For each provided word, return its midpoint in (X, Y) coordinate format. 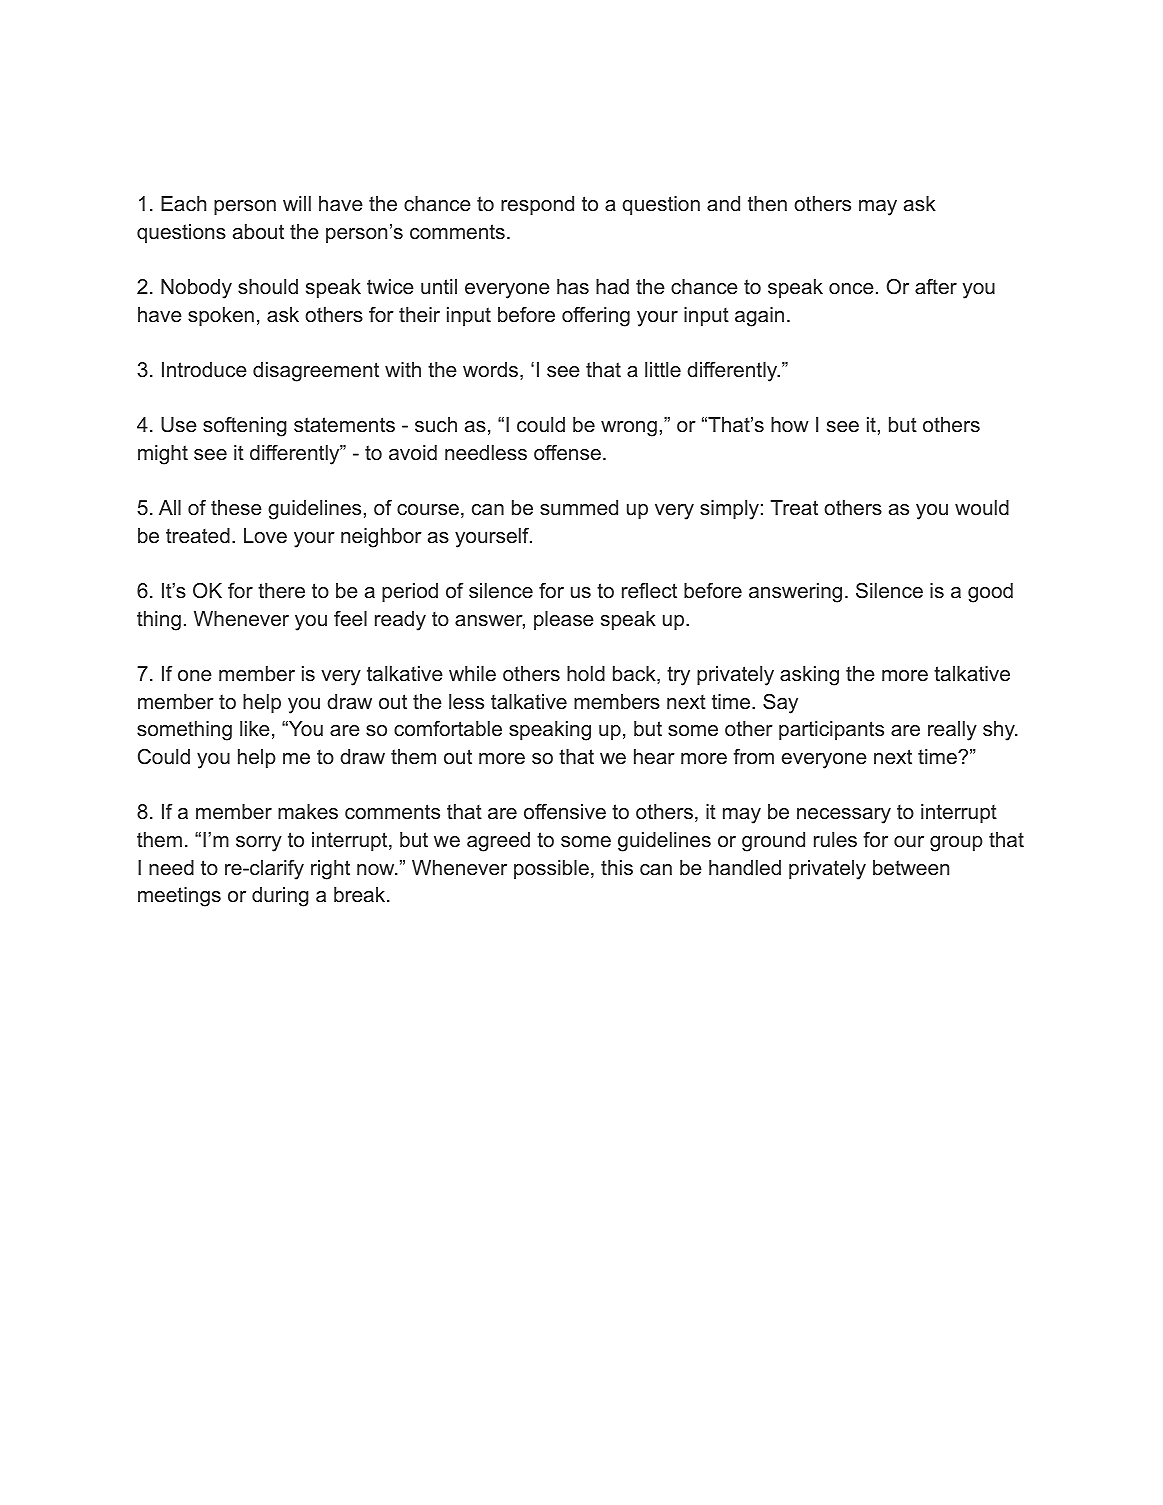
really (952, 731)
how (790, 425)
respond (537, 205)
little (663, 370)
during (280, 897)
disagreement (316, 372)
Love (265, 536)
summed (579, 508)
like (255, 729)
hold (586, 674)
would (982, 507)
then (767, 203)
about (258, 232)
